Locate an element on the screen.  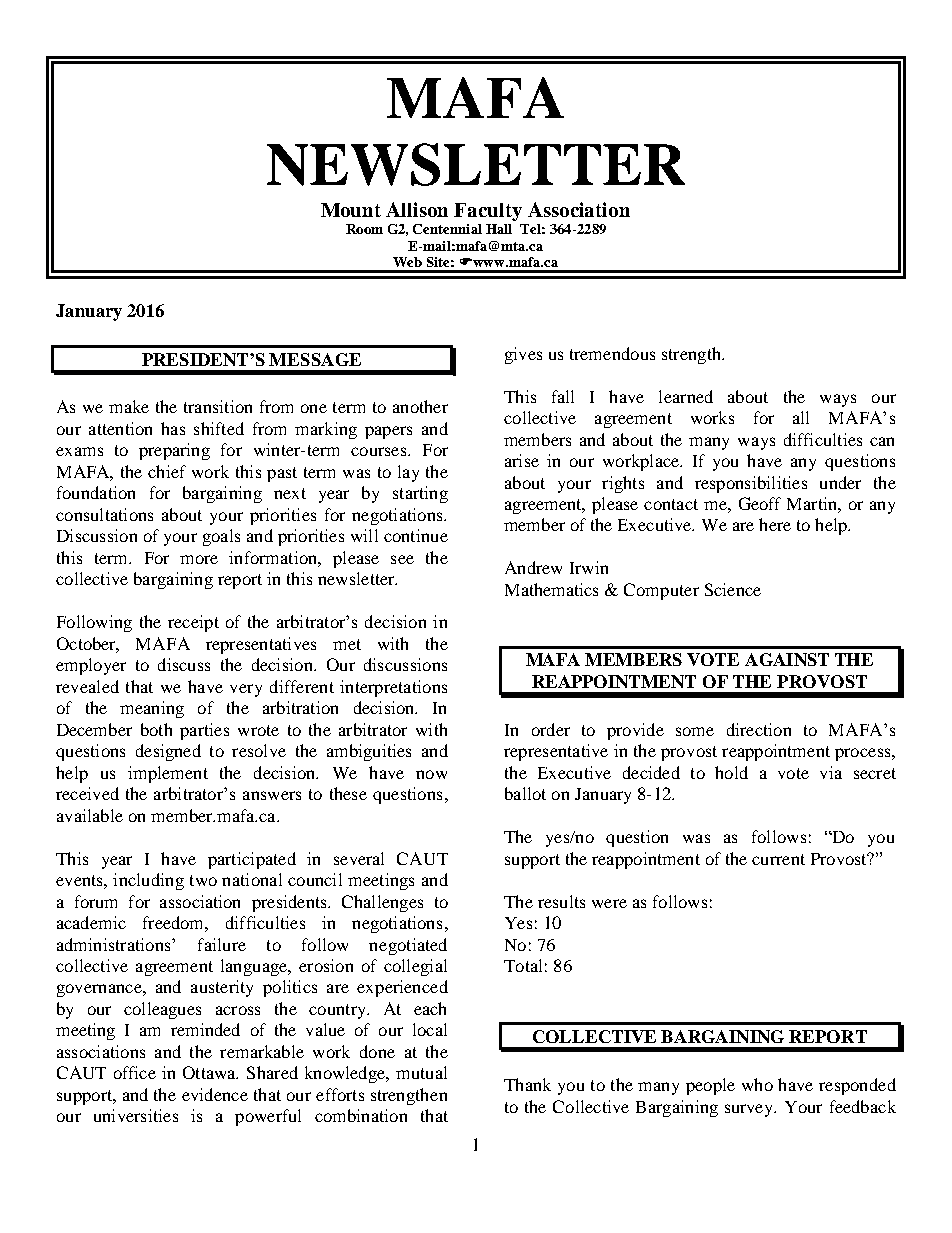
interpretations is located at coordinates (393, 688).
